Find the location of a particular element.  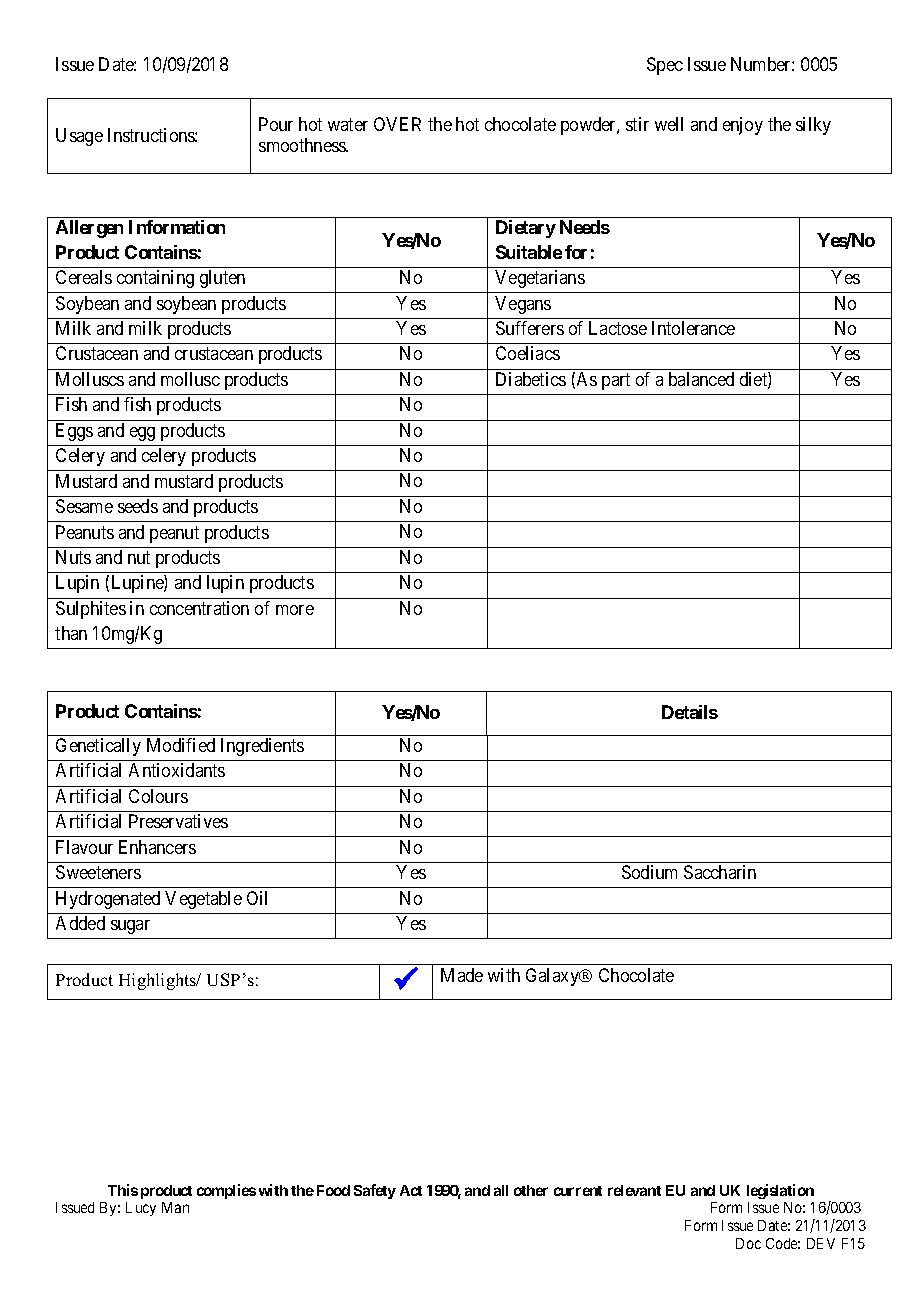

Eggs is located at coordinates (74, 432).
